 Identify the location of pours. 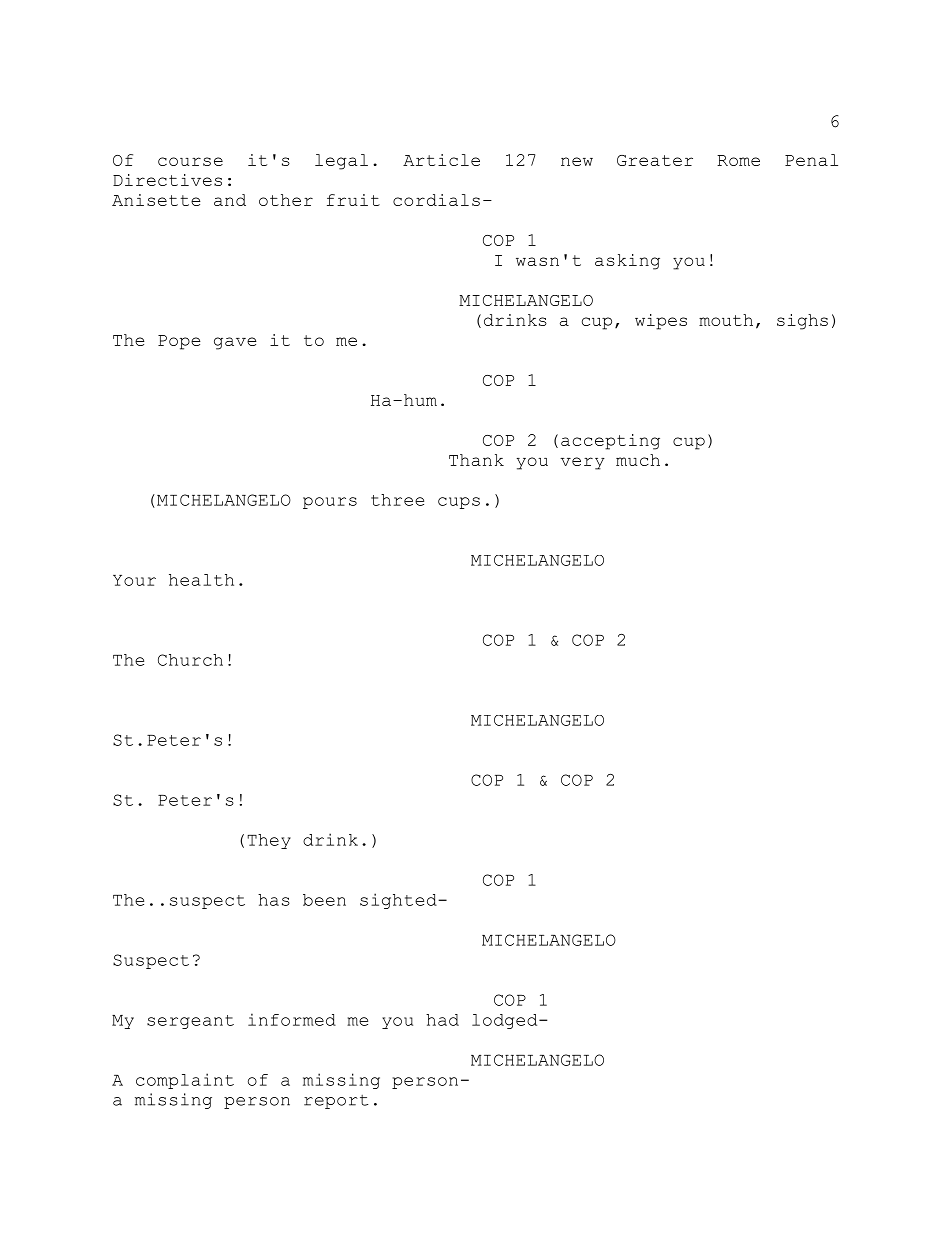
(330, 503).
